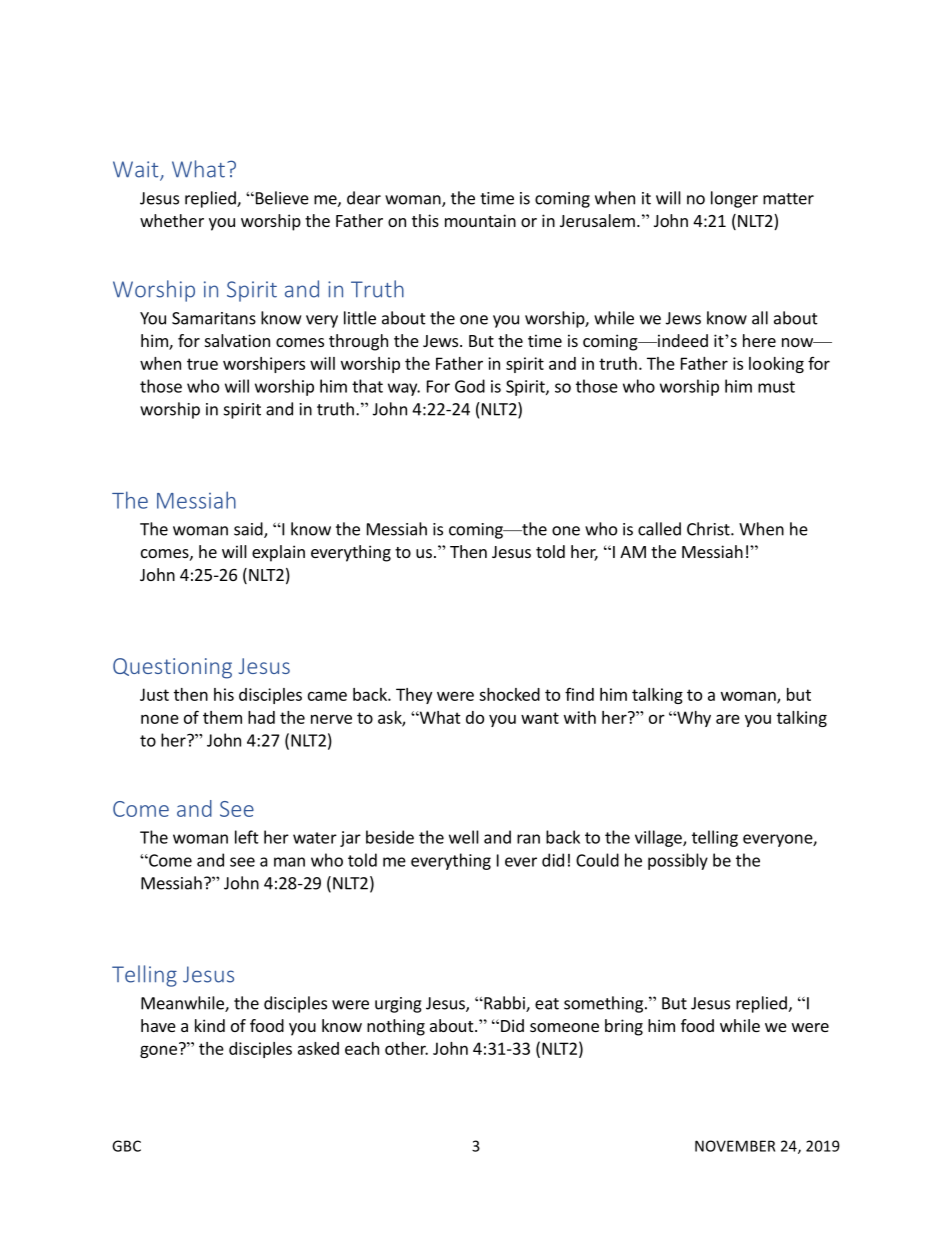 The width and height of the screenshot is (952, 1233). What do you see at coordinates (776, 387) in the screenshot?
I see `must` at bounding box center [776, 387].
